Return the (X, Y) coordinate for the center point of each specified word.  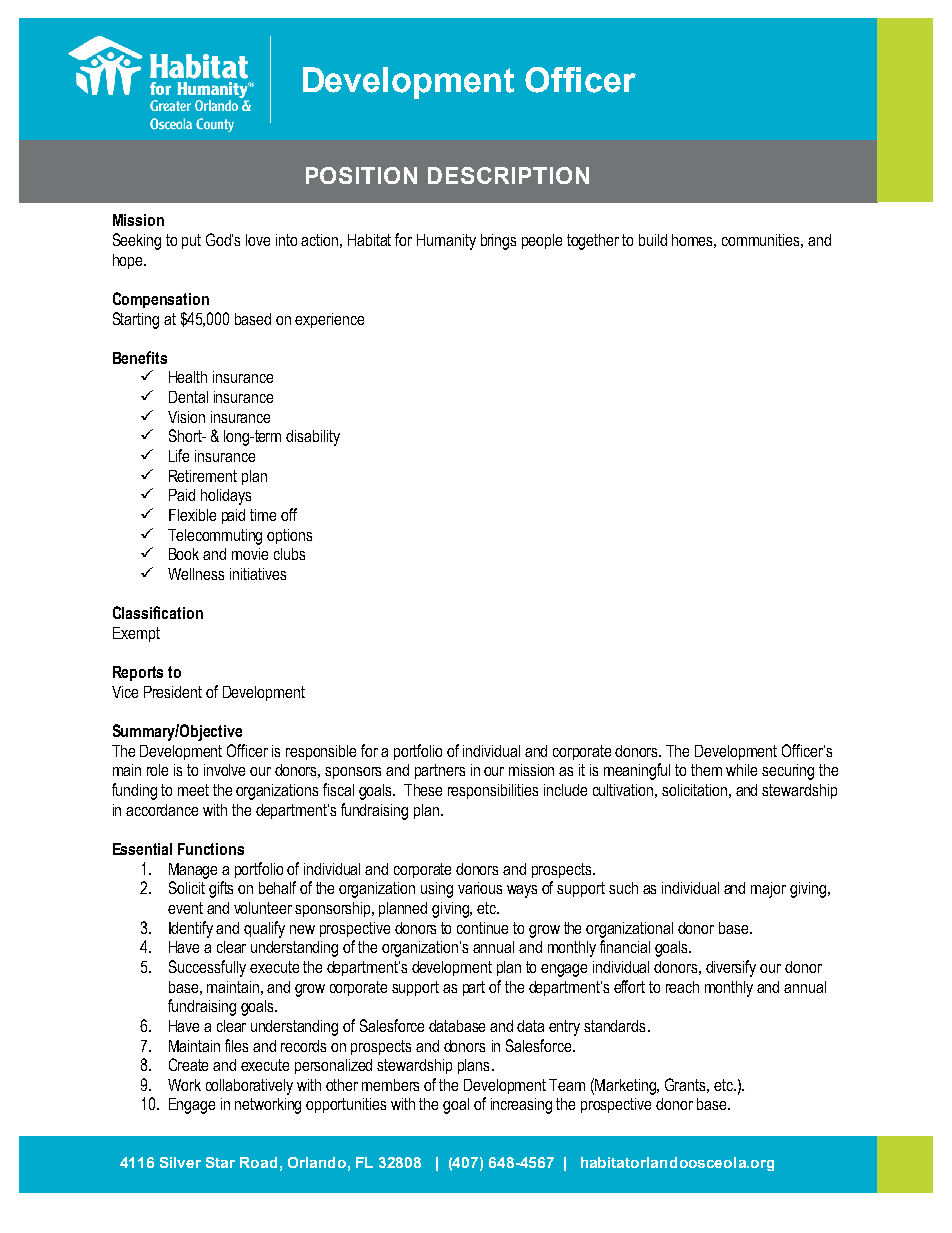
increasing (521, 1106)
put (191, 241)
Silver (180, 1162)
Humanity (446, 242)
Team (567, 1085)
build (653, 240)
